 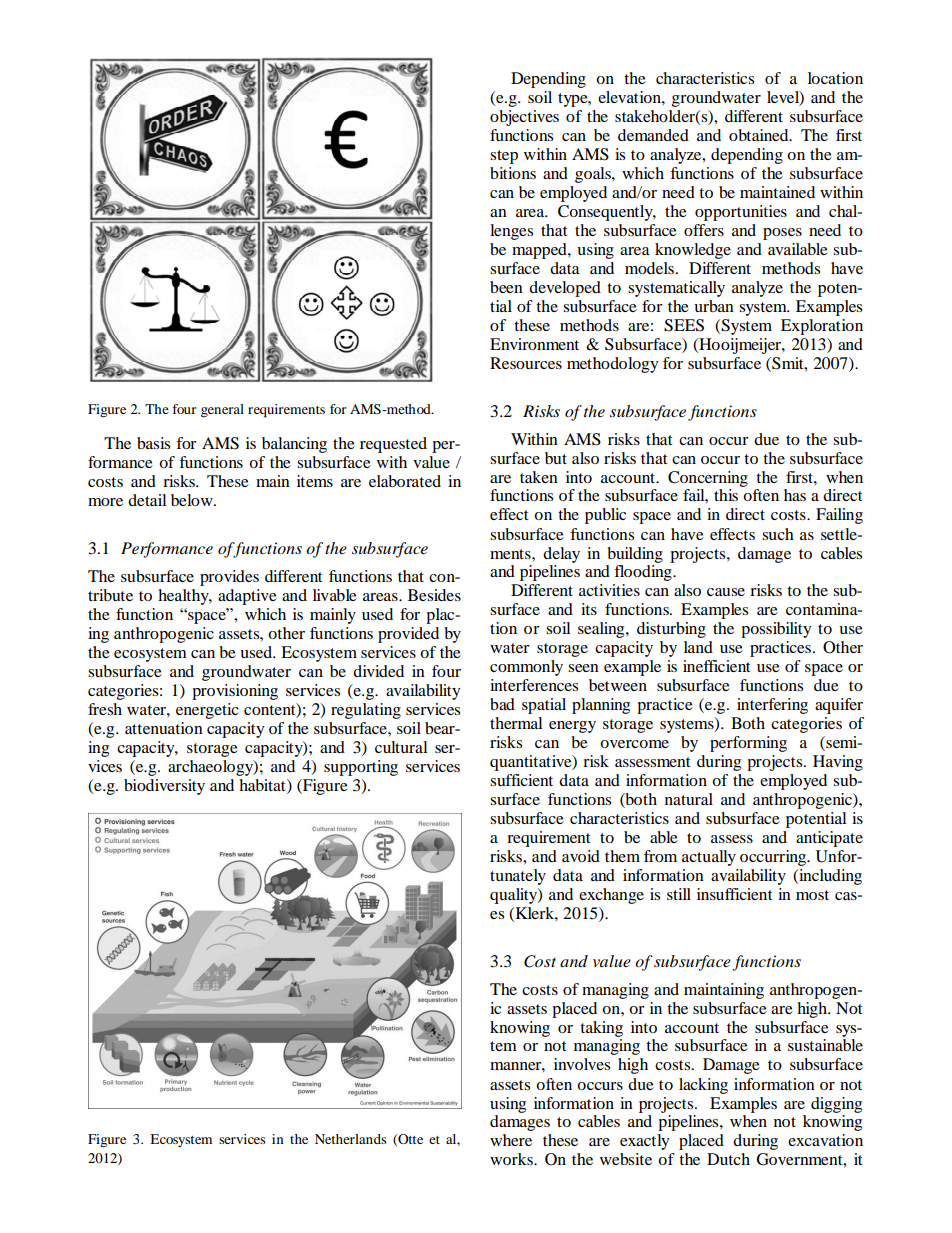 What do you see at coordinates (760, 135) in the image?
I see `obtained` at bounding box center [760, 135].
